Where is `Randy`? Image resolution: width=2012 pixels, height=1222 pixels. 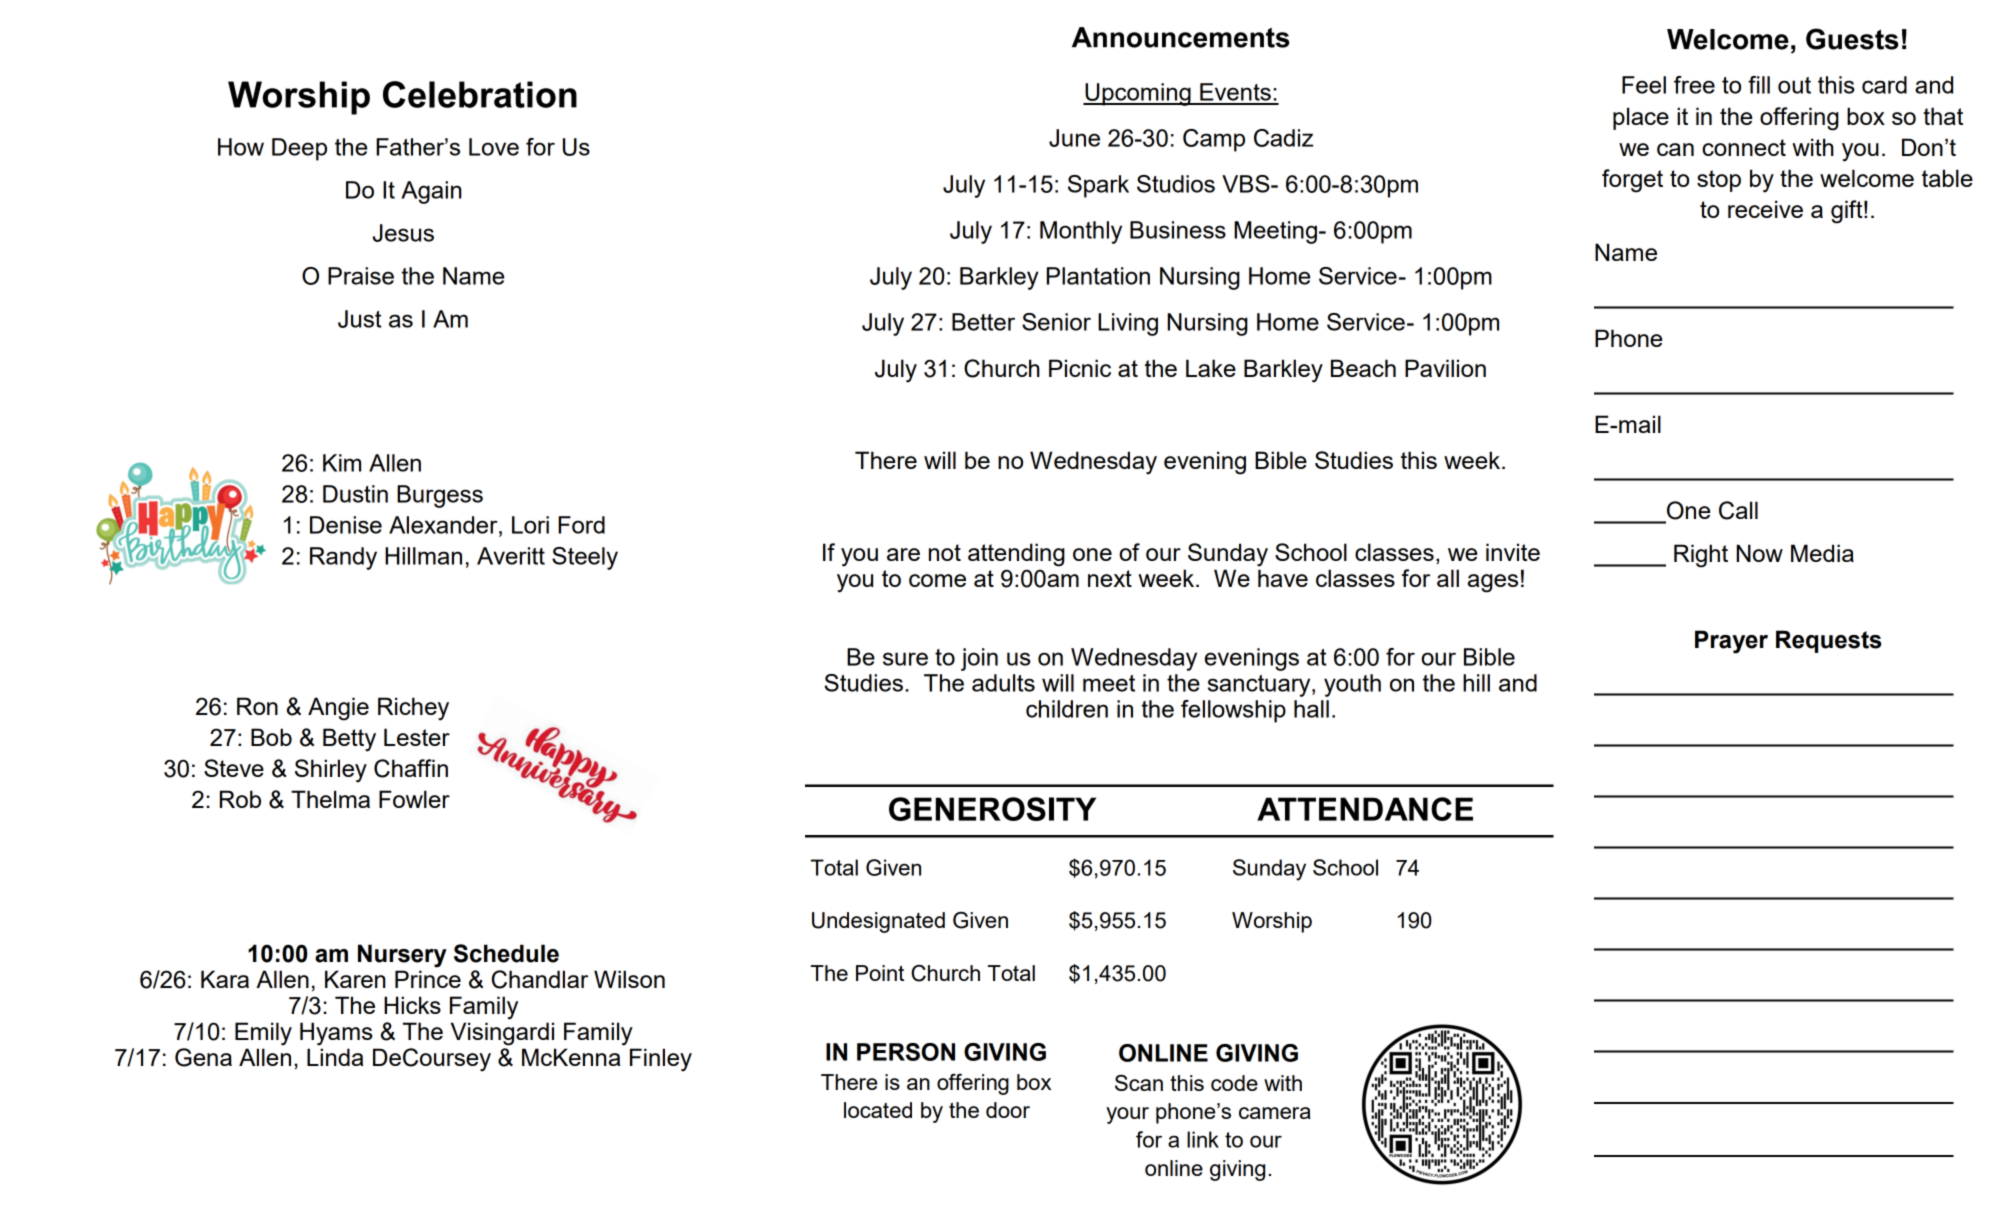
Randy is located at coordinates (343, 558).
